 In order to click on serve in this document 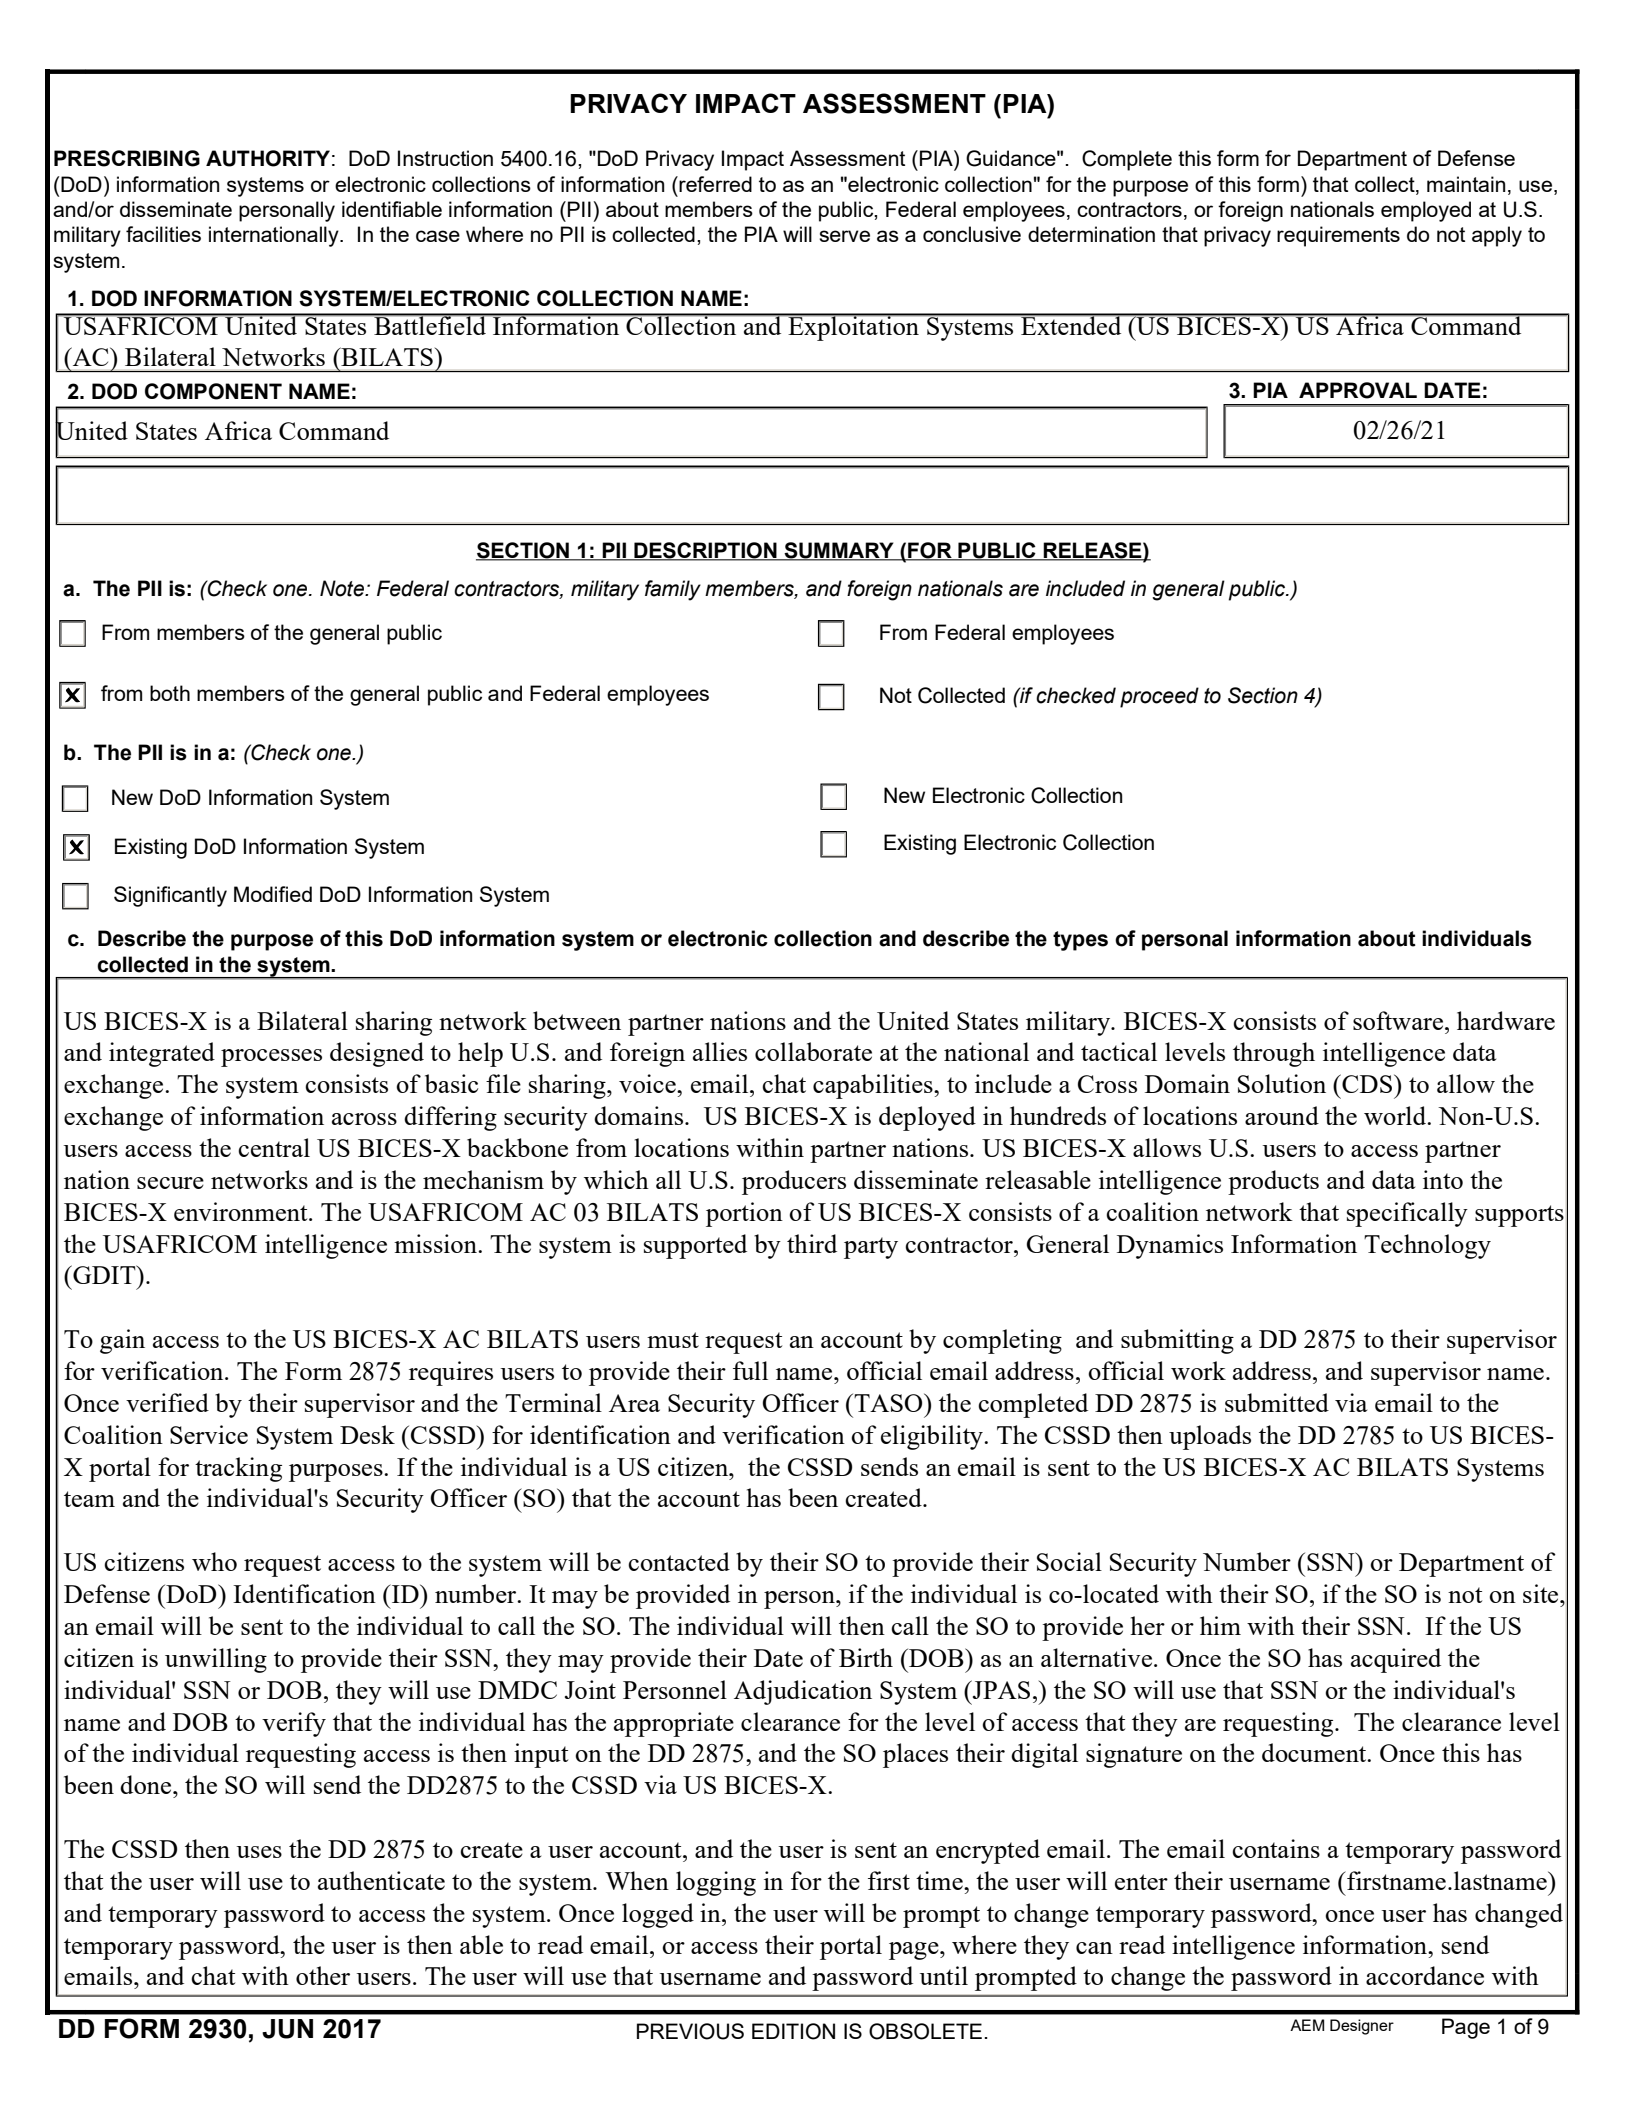, I will do `click(844, 236)`.
